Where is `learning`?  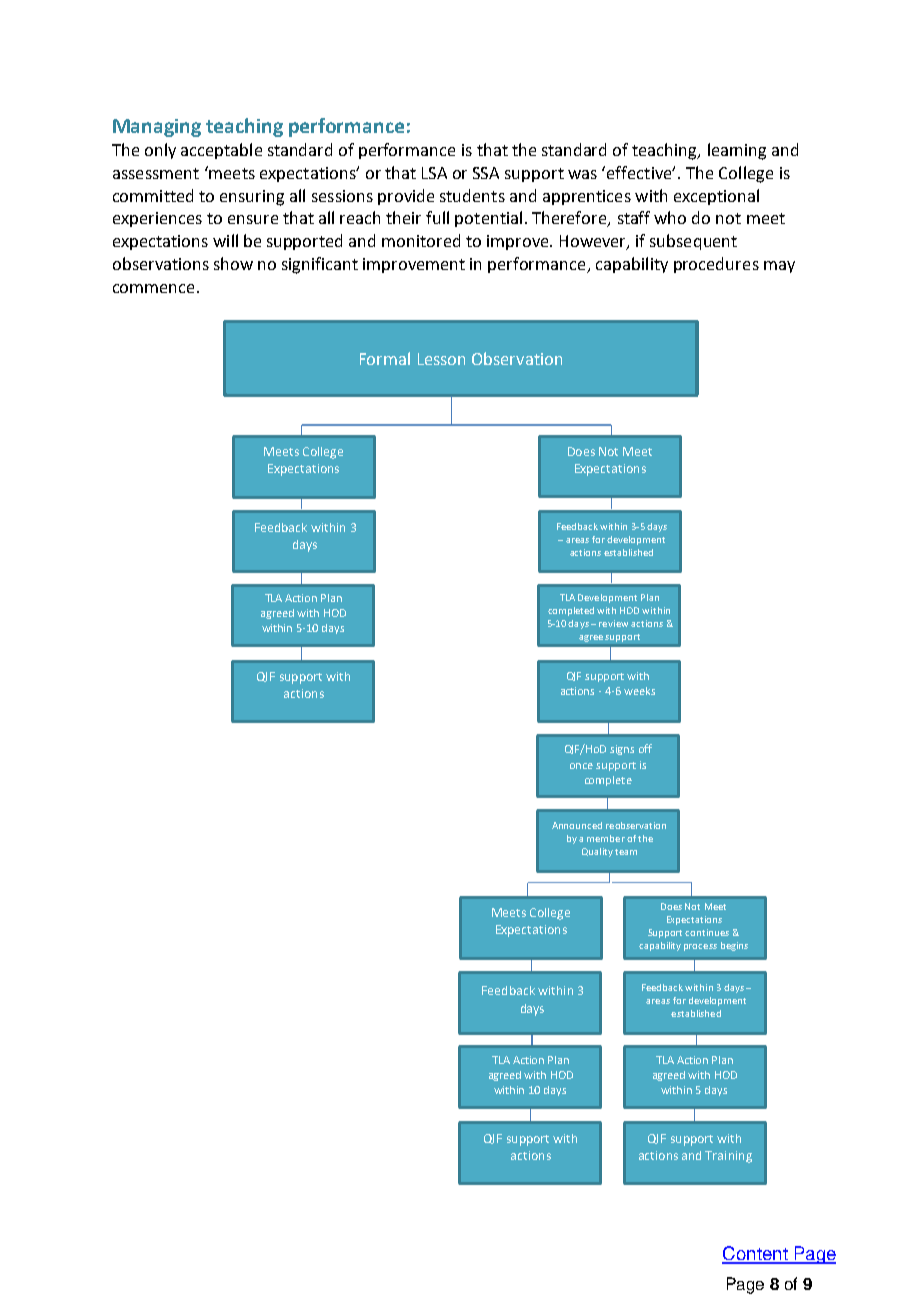
learning is located at coordinates (737, 151).
